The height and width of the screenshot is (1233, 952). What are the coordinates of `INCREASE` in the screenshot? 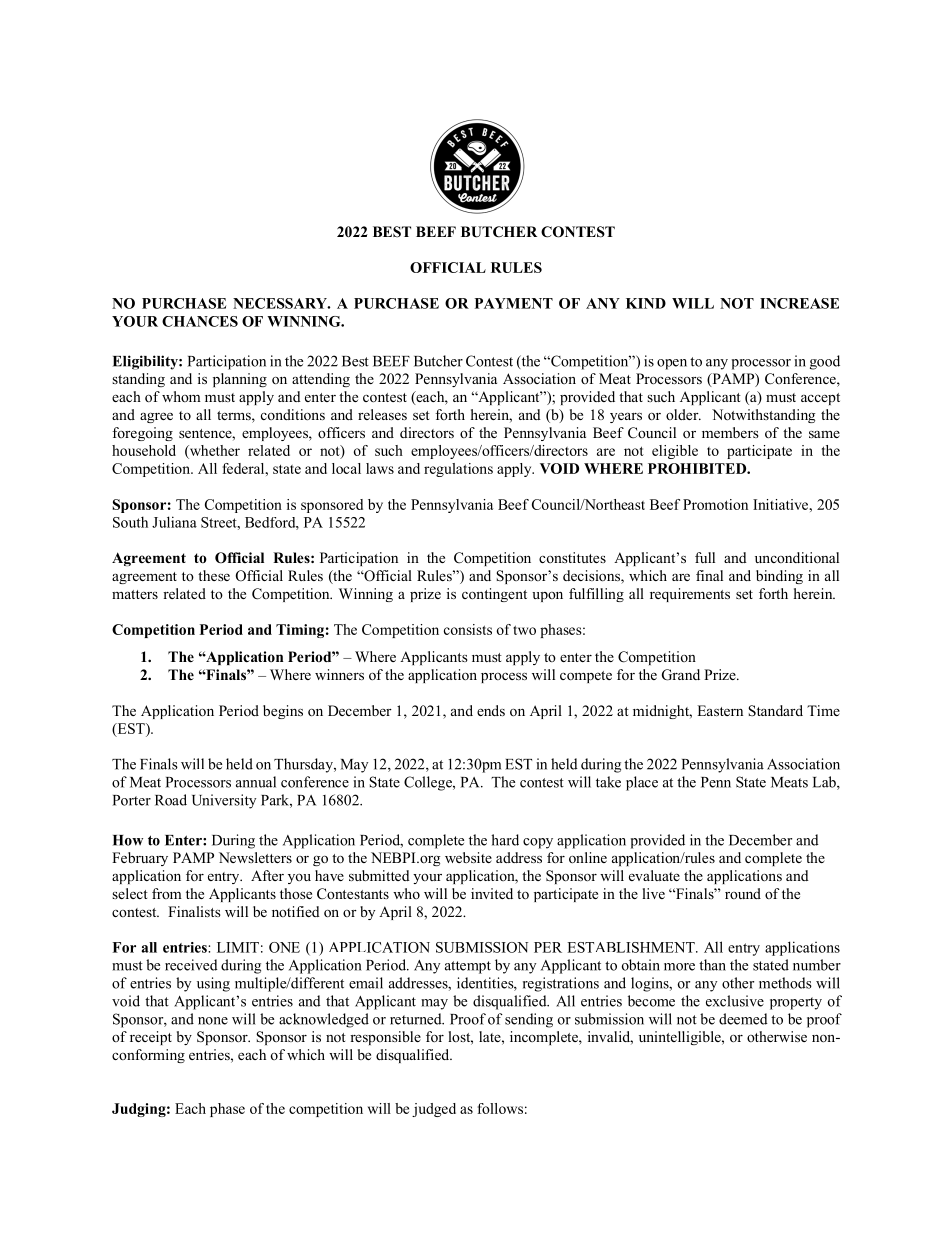 It's located at (799, 303).
